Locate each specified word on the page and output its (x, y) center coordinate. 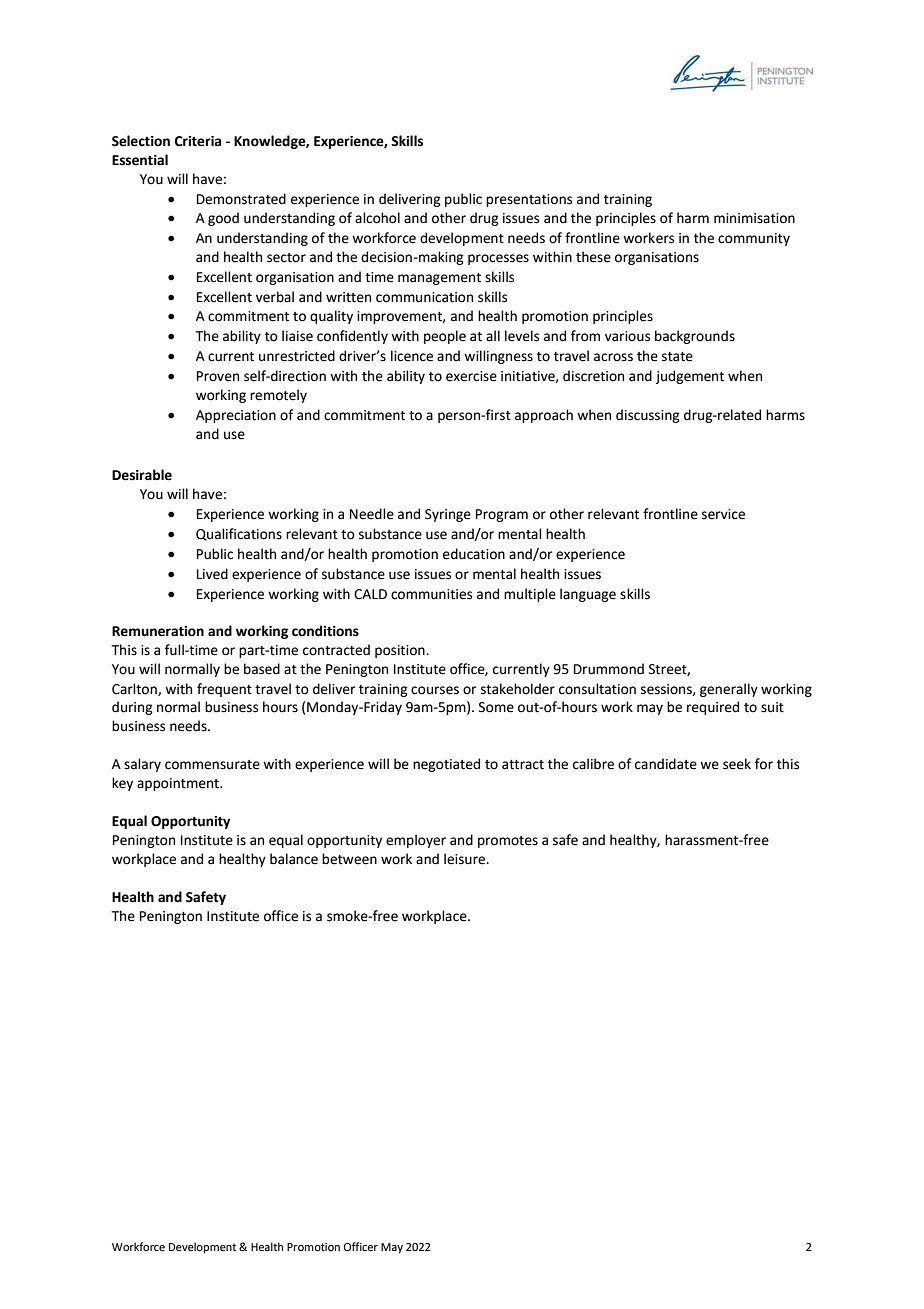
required (713, 708)
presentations (529, 200)
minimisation (754, 218)
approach (544, 416)
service (723, 514)
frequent (224, 690)
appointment (179, 784)
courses (435, 690)
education (474, 554)
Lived (212, 574)
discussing (648, 416)
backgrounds (695, 337)
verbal (275, 297)
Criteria (198, 141)
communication (424, 297)
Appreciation (236, 416)
